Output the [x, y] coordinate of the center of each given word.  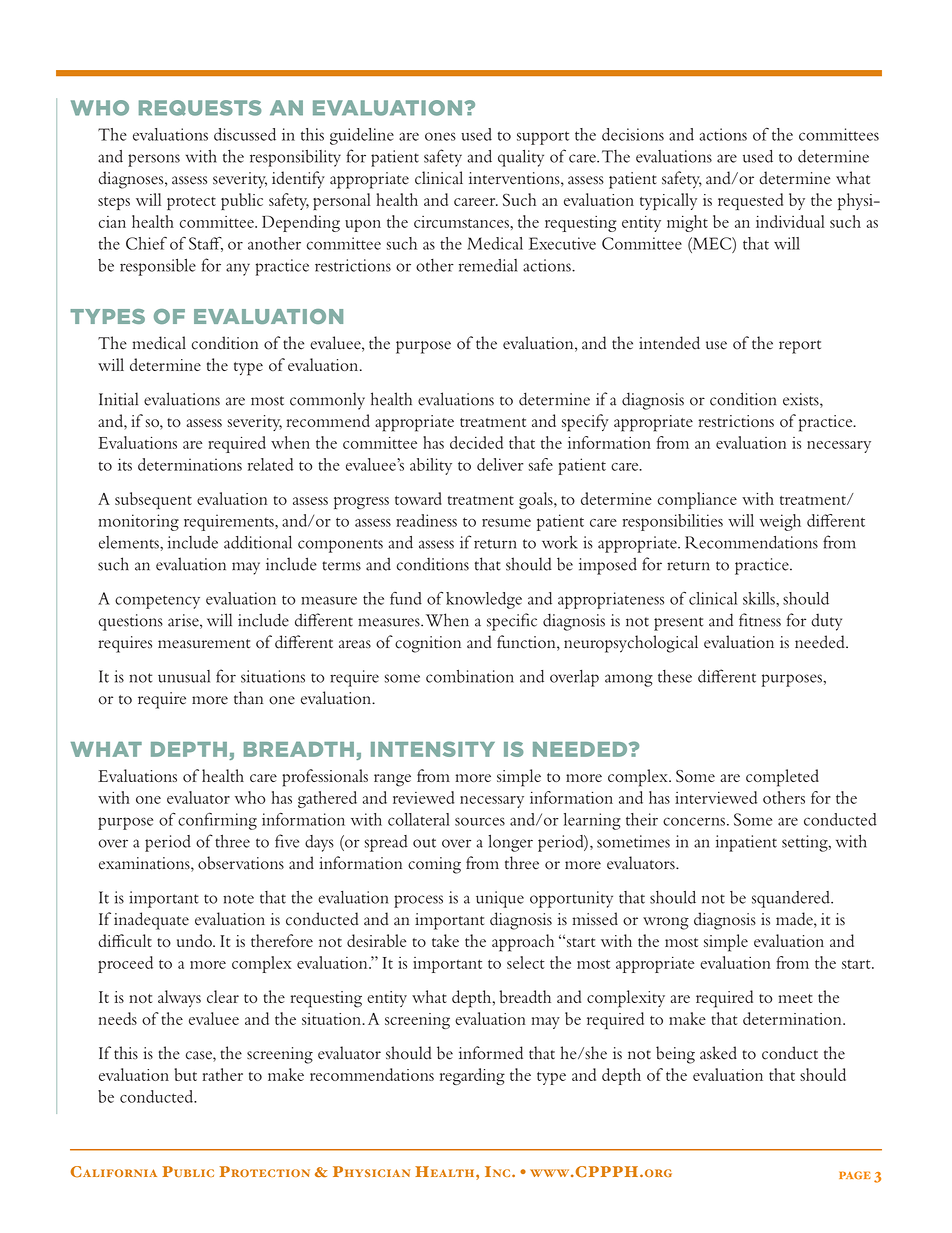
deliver [500, 464]
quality [521, 158]
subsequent [153, 500]
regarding [472, 1076]
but [185, 1074]
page [855, 1175]
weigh [780, 522]
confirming [217, 821]
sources [480, 821]
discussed [245, 134]
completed [782, 778]
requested [750, 201]
